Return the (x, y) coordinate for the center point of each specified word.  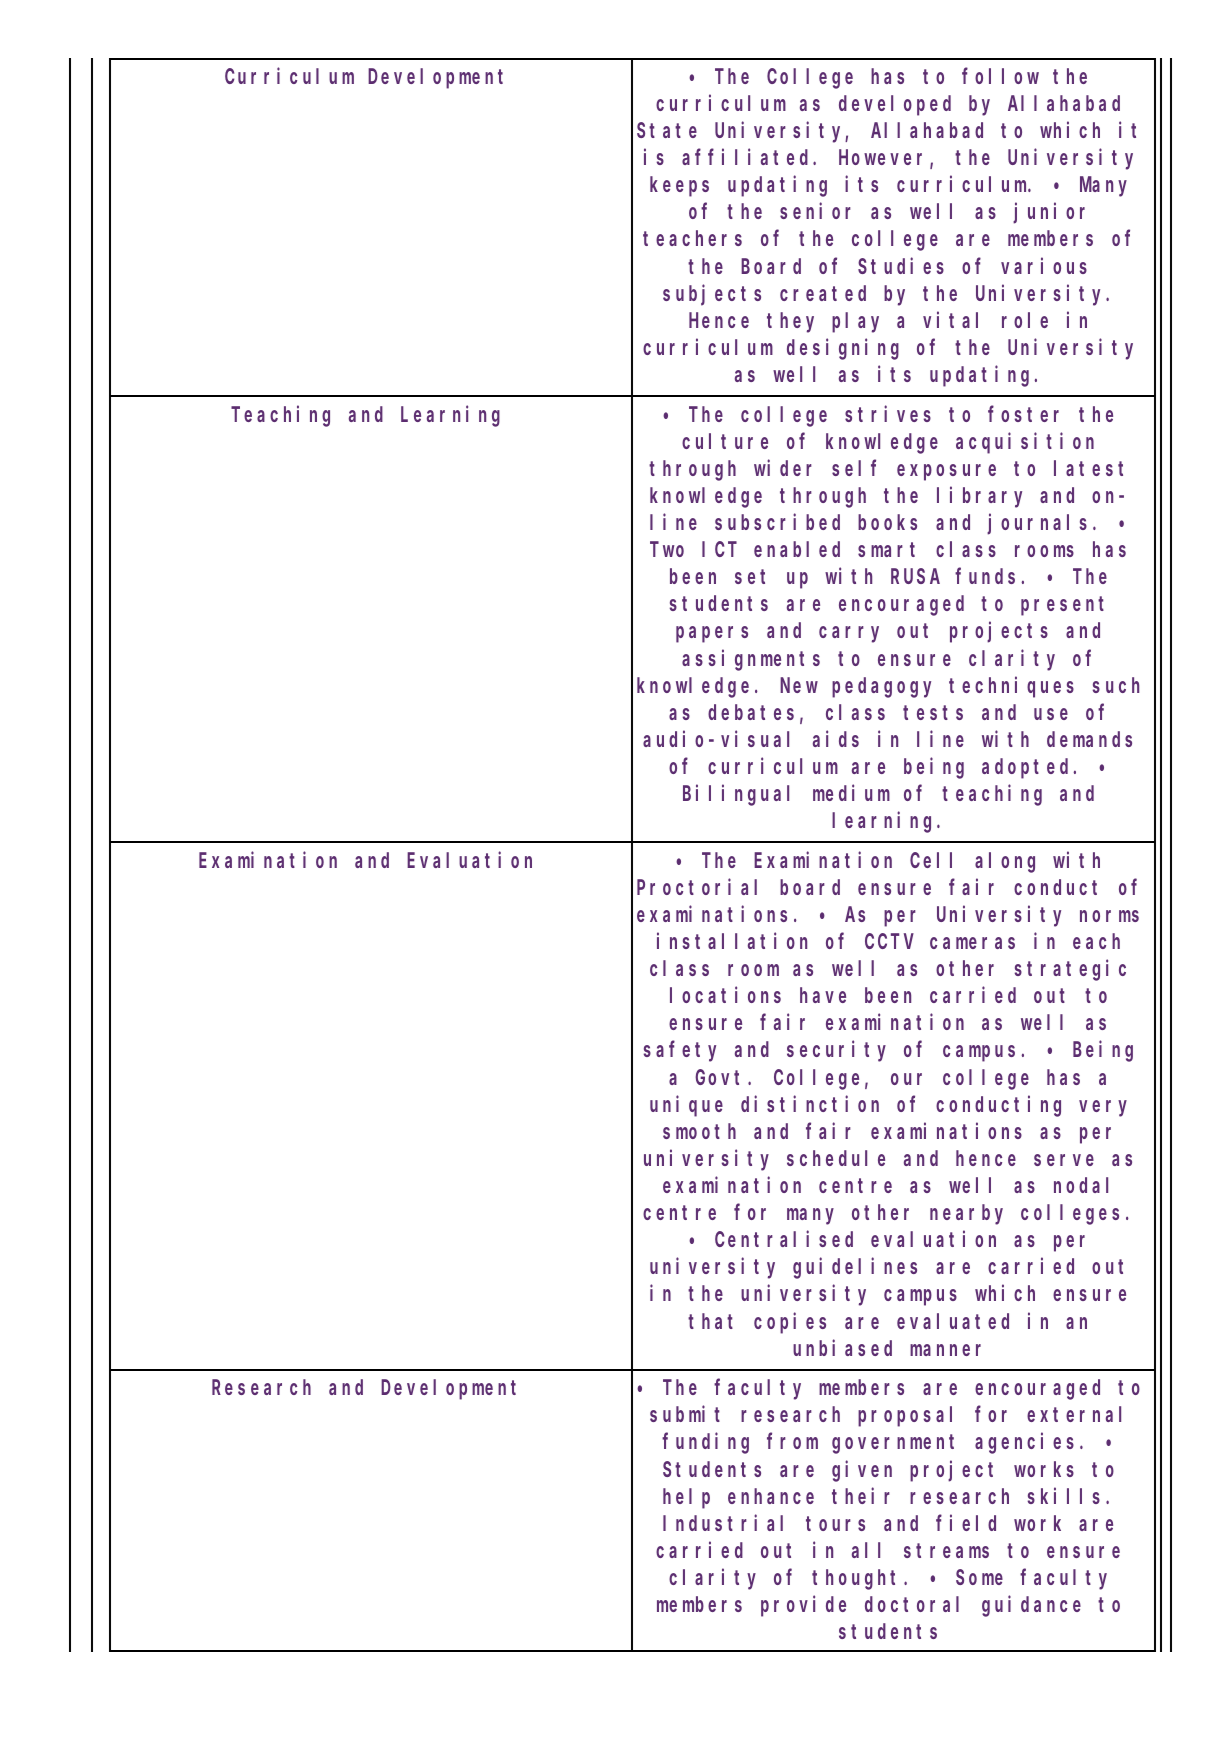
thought (858, 1579)
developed (895, 105)
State (667, 131)
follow (1000, 76)
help (686, 1498)
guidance (1031, 1606)
